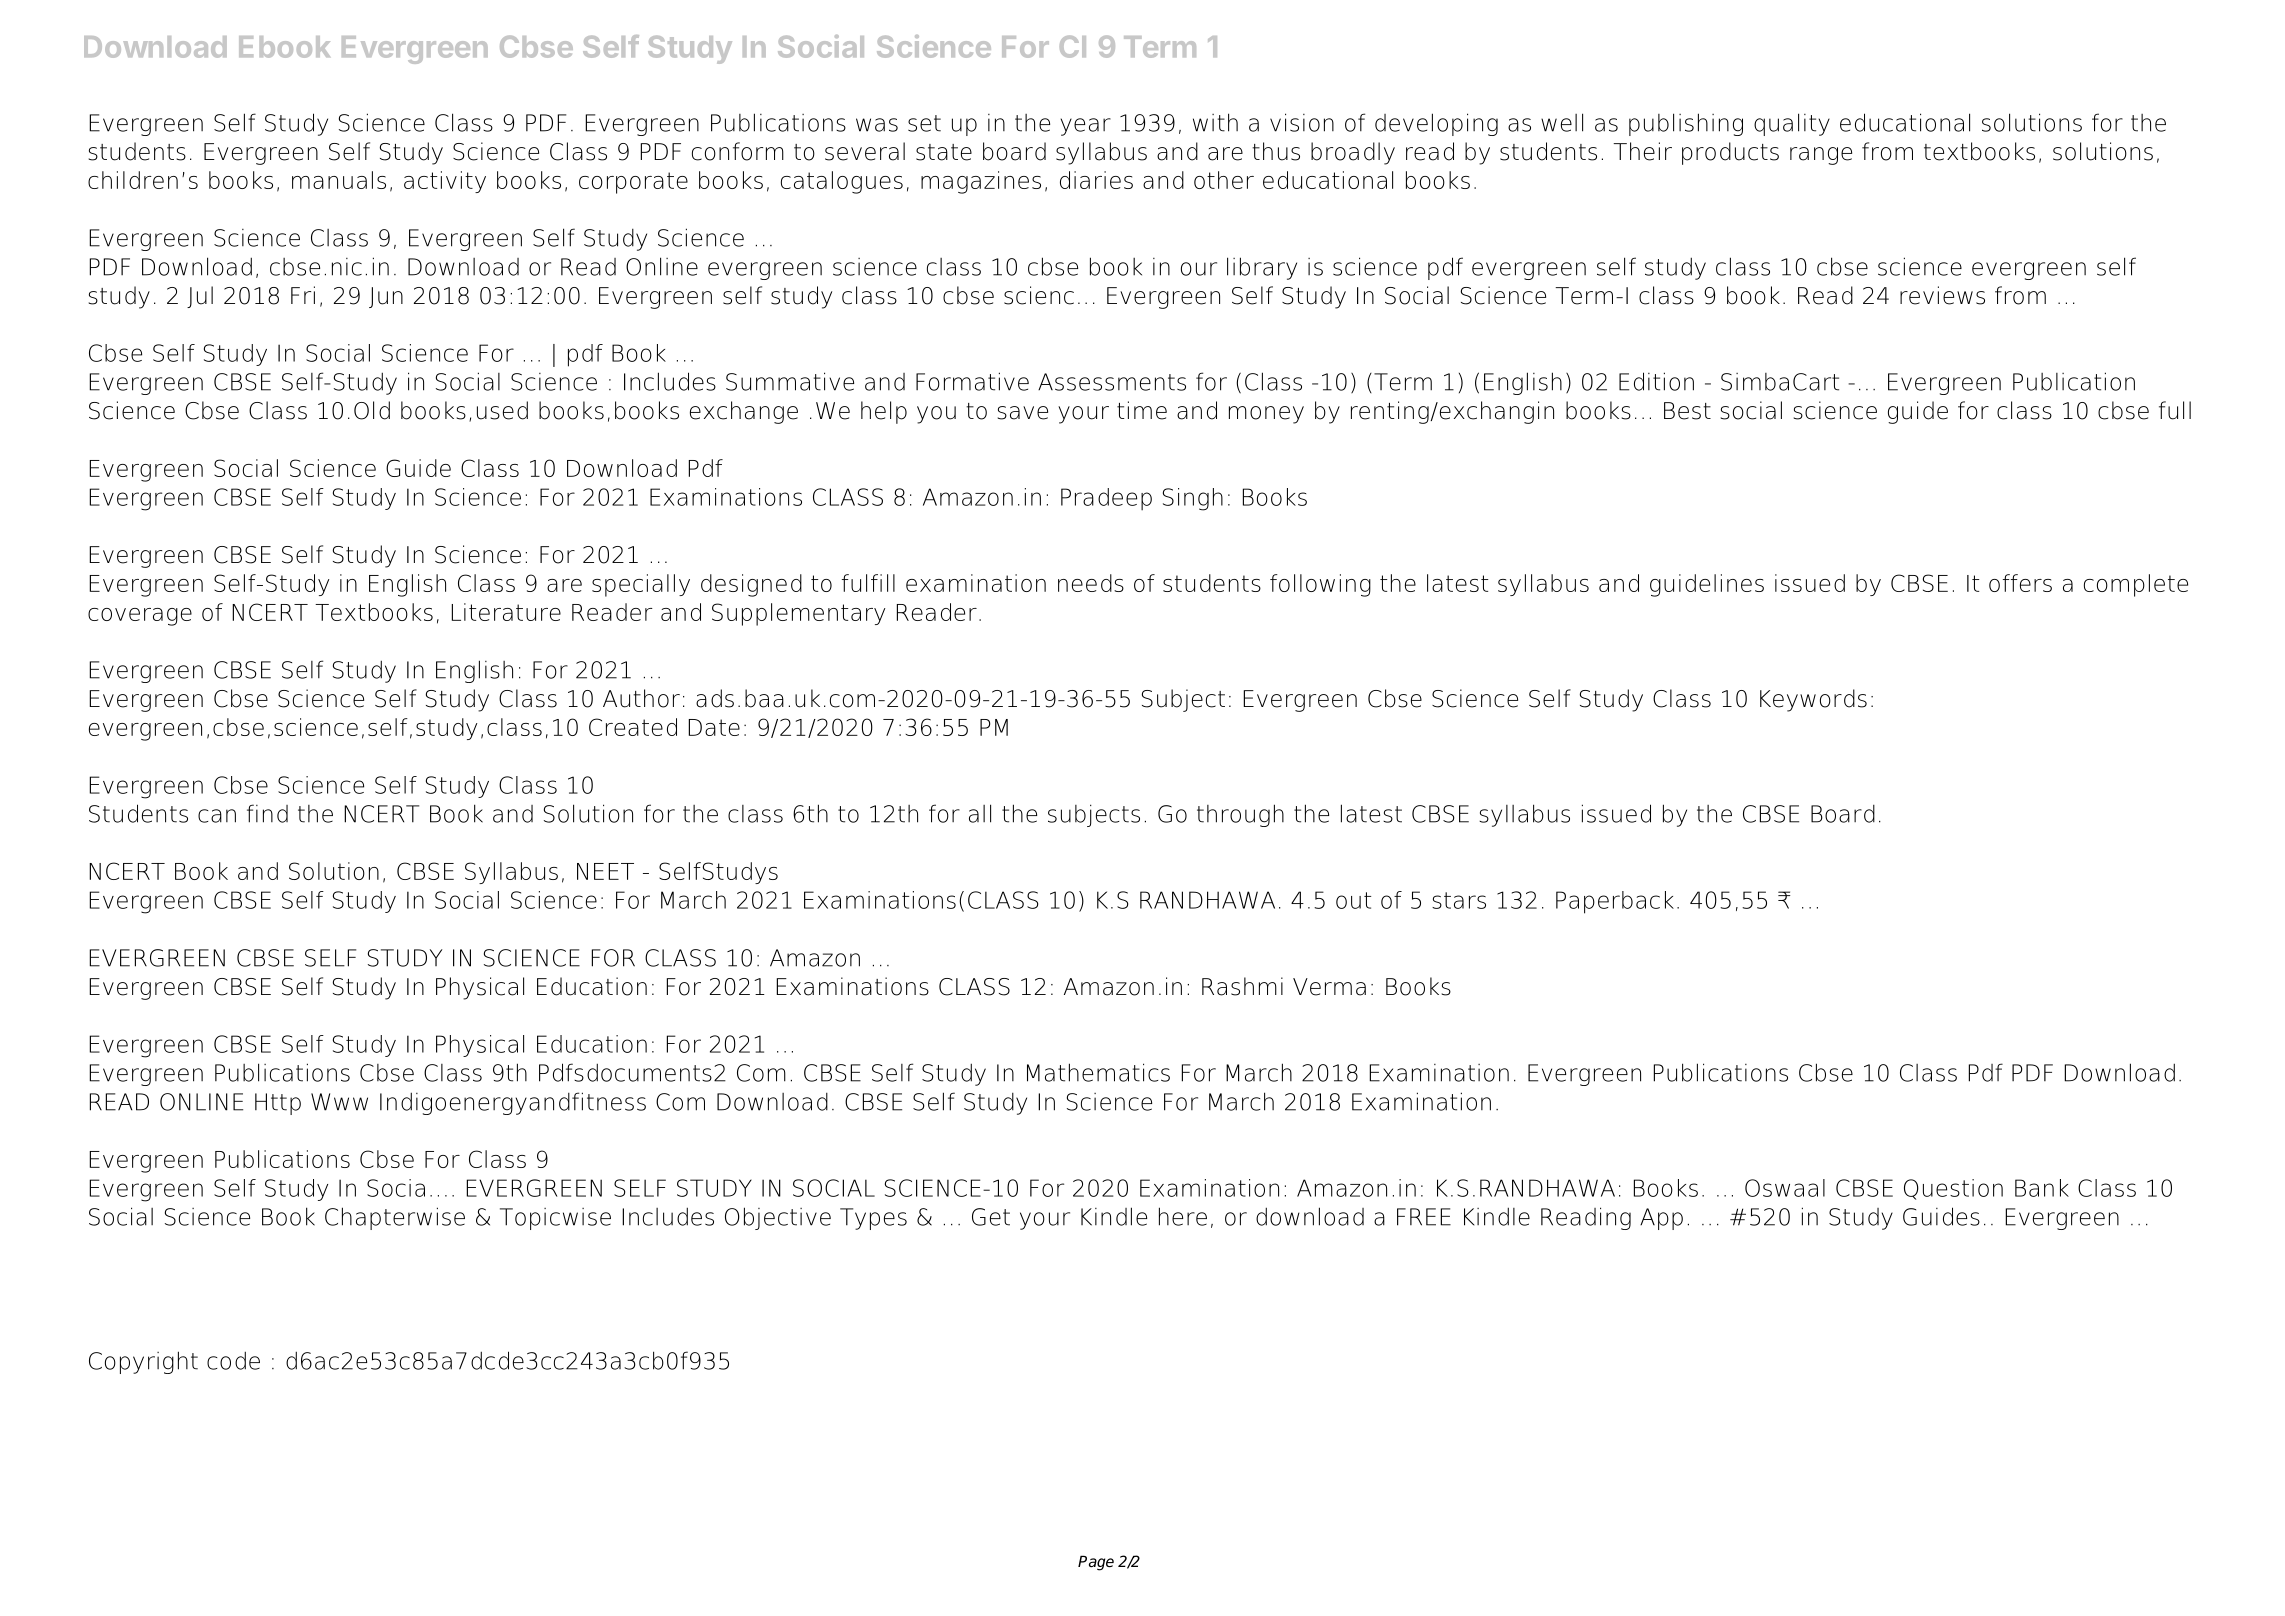 The image size is (2285, 1616). Describe the element at coordinates (1096, 180) in the page. I see `diaries` at that location.
